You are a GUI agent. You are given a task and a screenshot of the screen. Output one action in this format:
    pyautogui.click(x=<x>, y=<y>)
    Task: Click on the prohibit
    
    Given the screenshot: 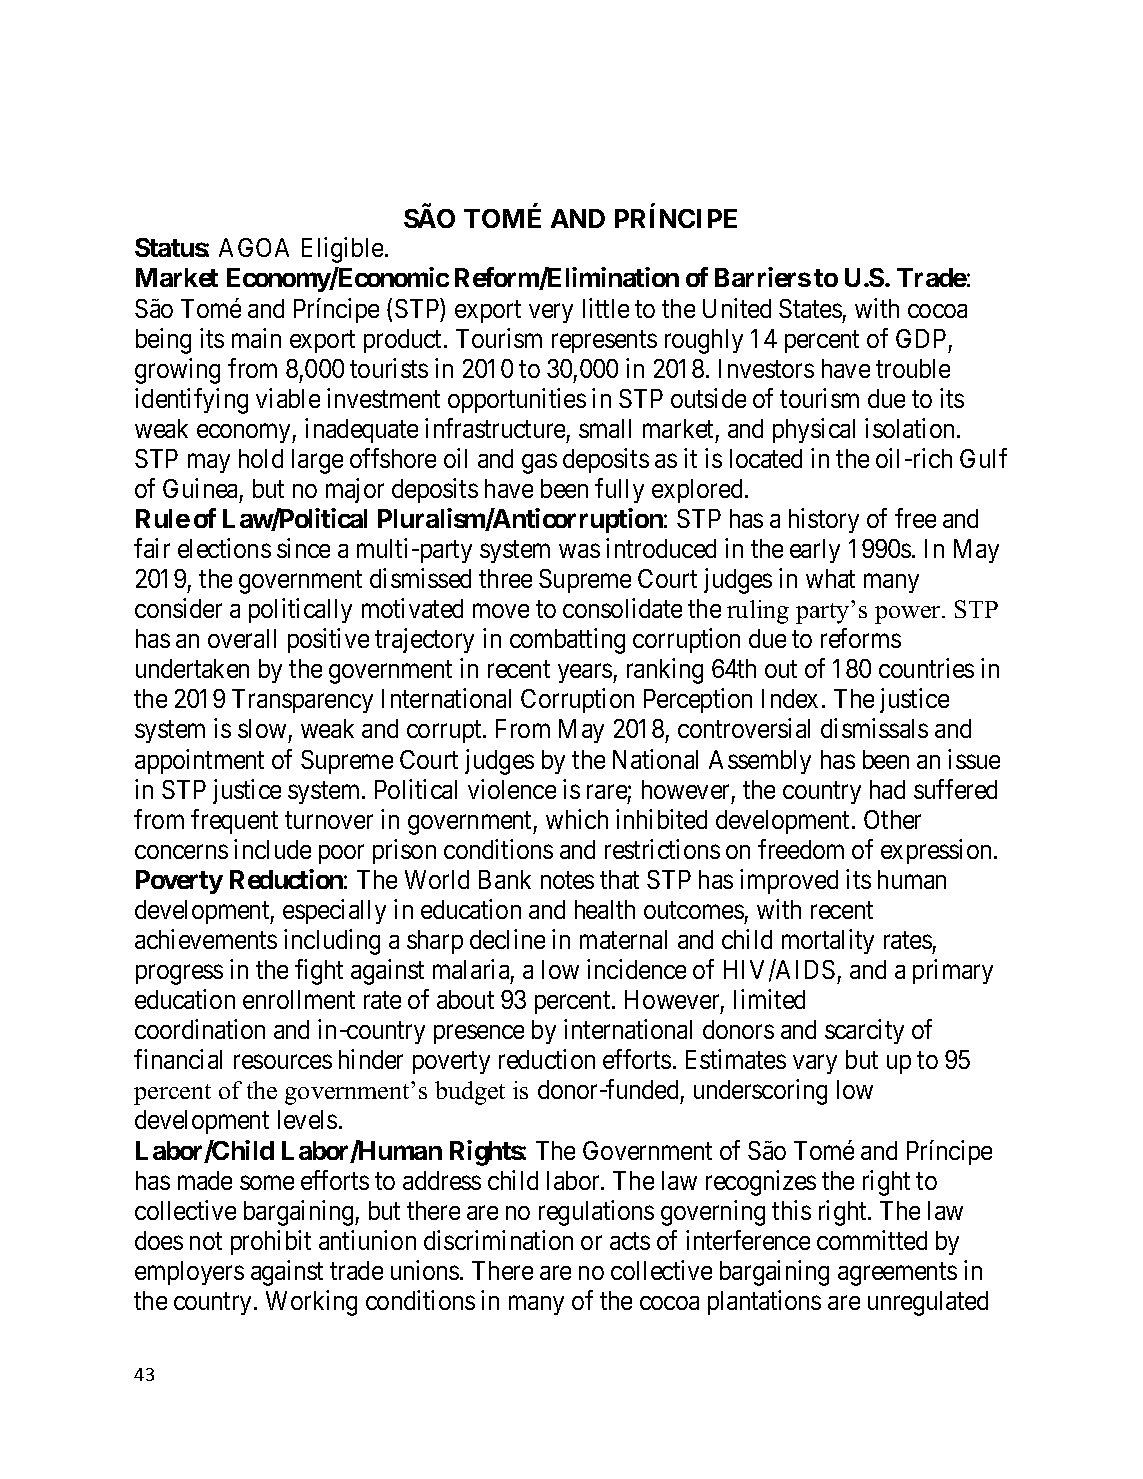 What is the action you would take?
    pyautogui.click(x=271, y=1242)
